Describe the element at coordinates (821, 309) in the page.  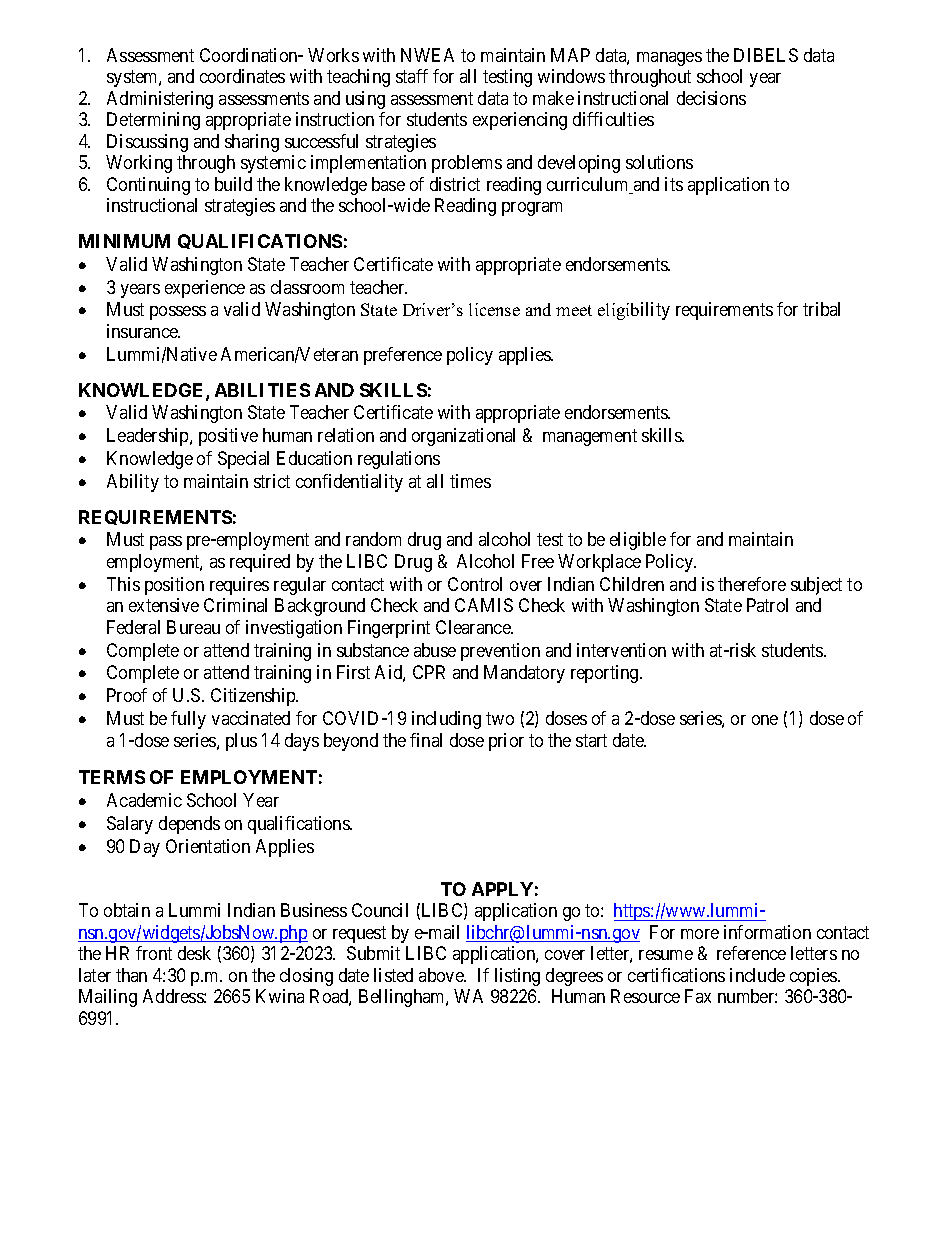
I see `tribal` at that location.
